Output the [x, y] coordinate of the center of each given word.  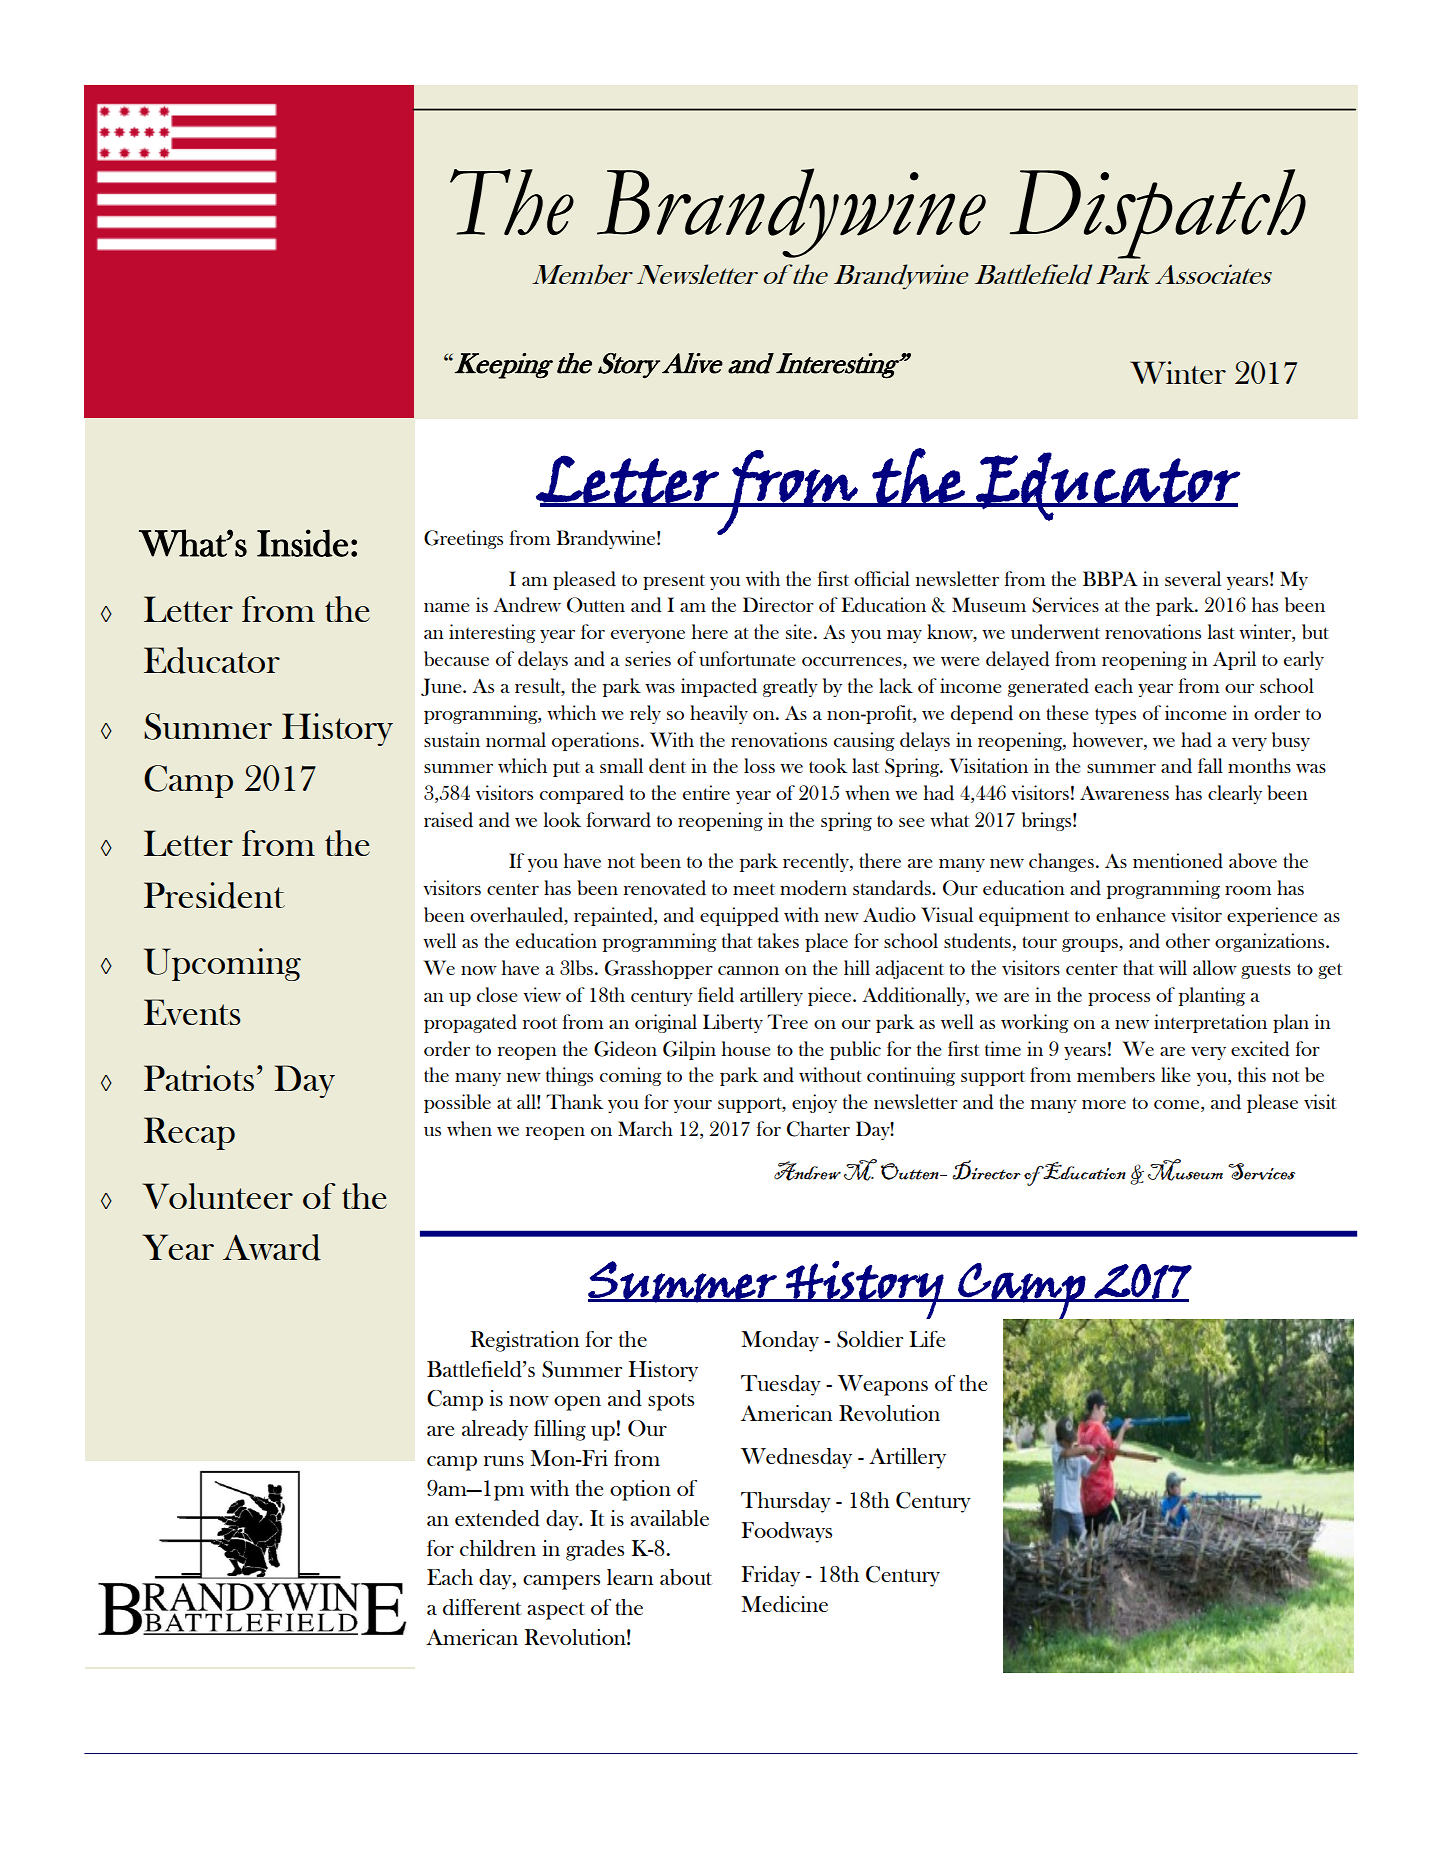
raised [448, 820]
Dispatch [1158, 214]
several [1193, 578]
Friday [770, 1576]
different [482, 1607]
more [1104, 1104]
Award [272, 1247]
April [1234, 660]
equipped [739, 916]
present [674, 582]
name [447, 607]
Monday [780, 1341]
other [1188, 940]
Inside [303, 543]
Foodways [786, 1532]
